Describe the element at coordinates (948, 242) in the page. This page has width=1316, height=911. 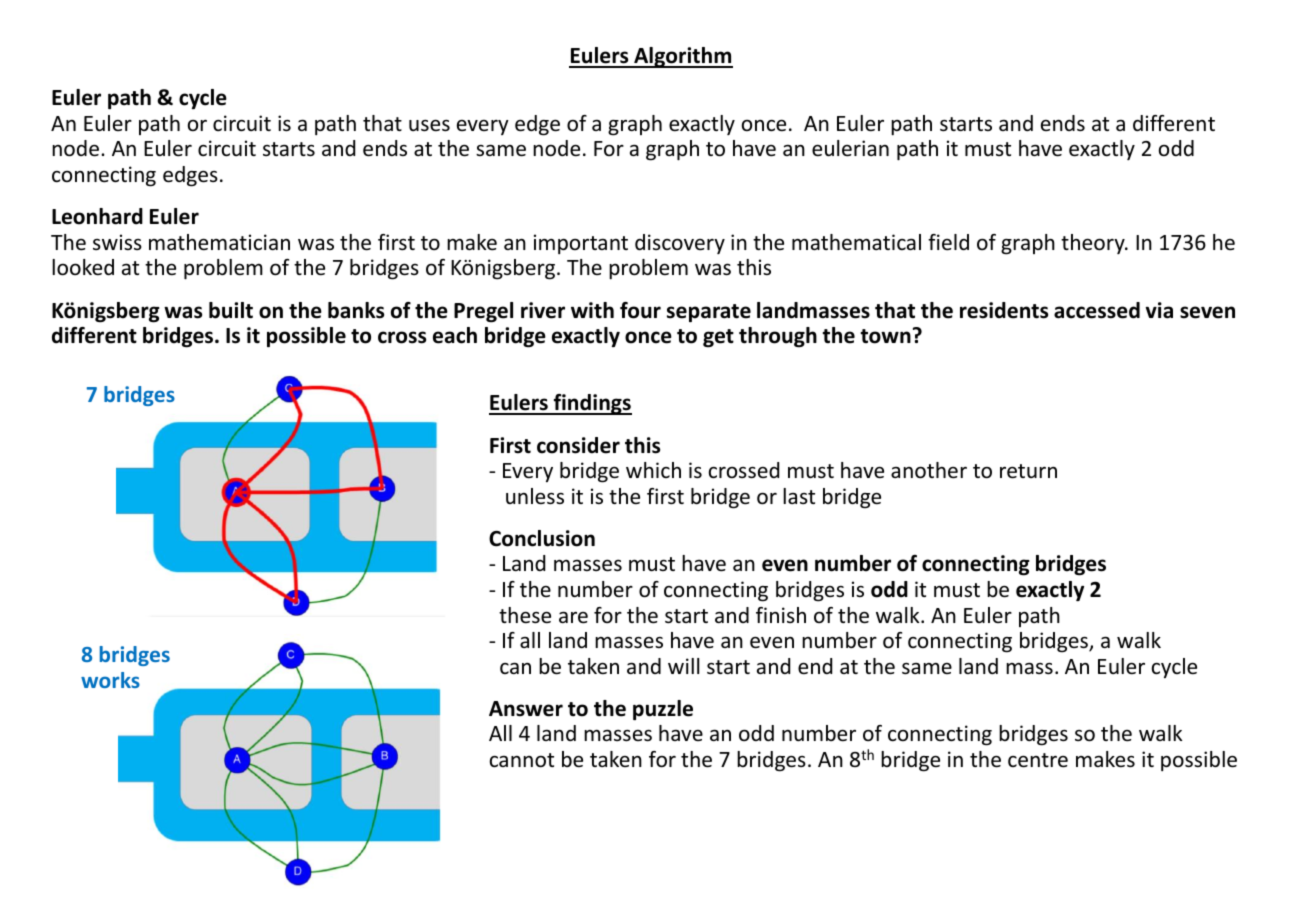
I see `field` at that location.
